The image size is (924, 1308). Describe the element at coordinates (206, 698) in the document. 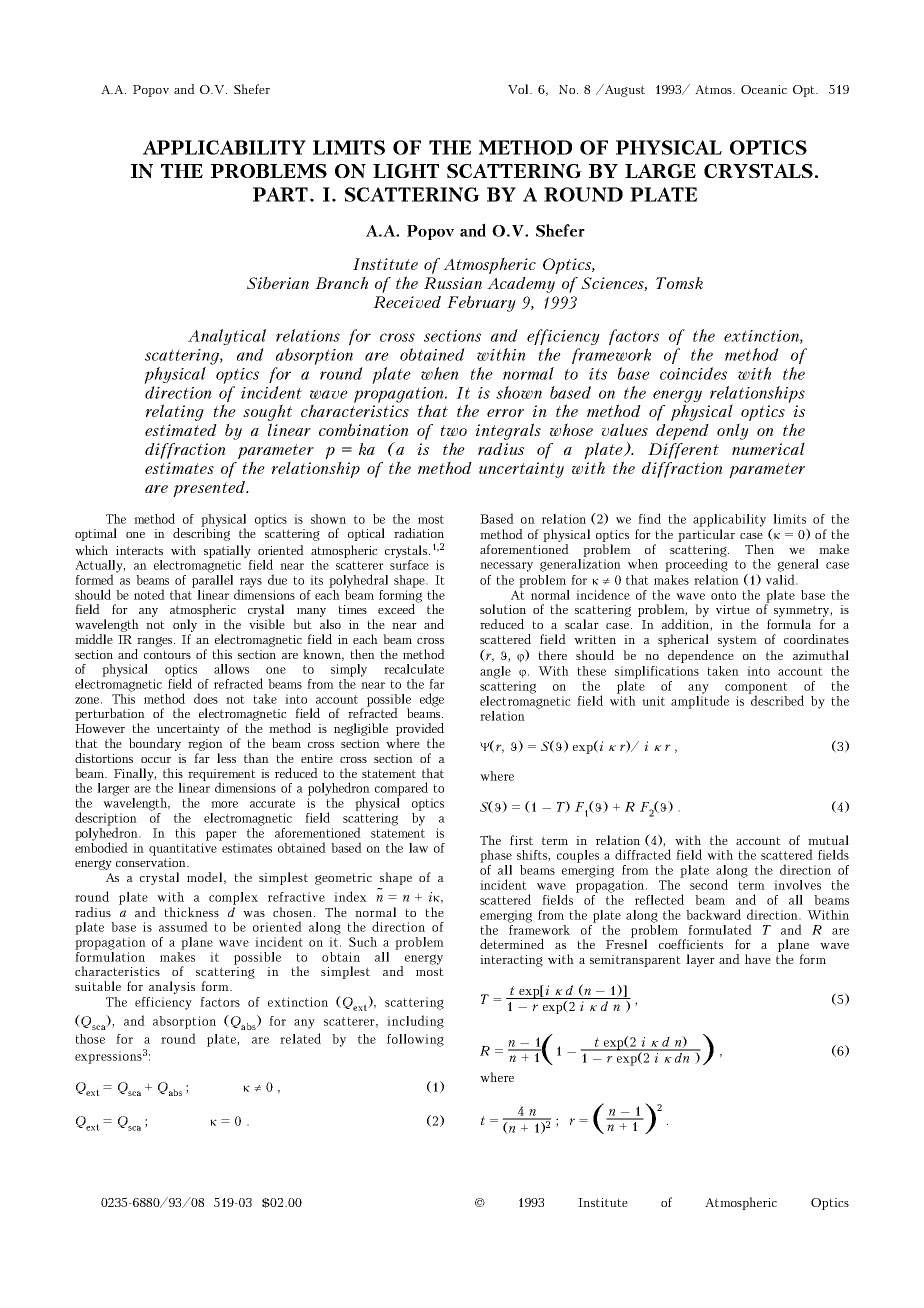

I see `does` at that location.
